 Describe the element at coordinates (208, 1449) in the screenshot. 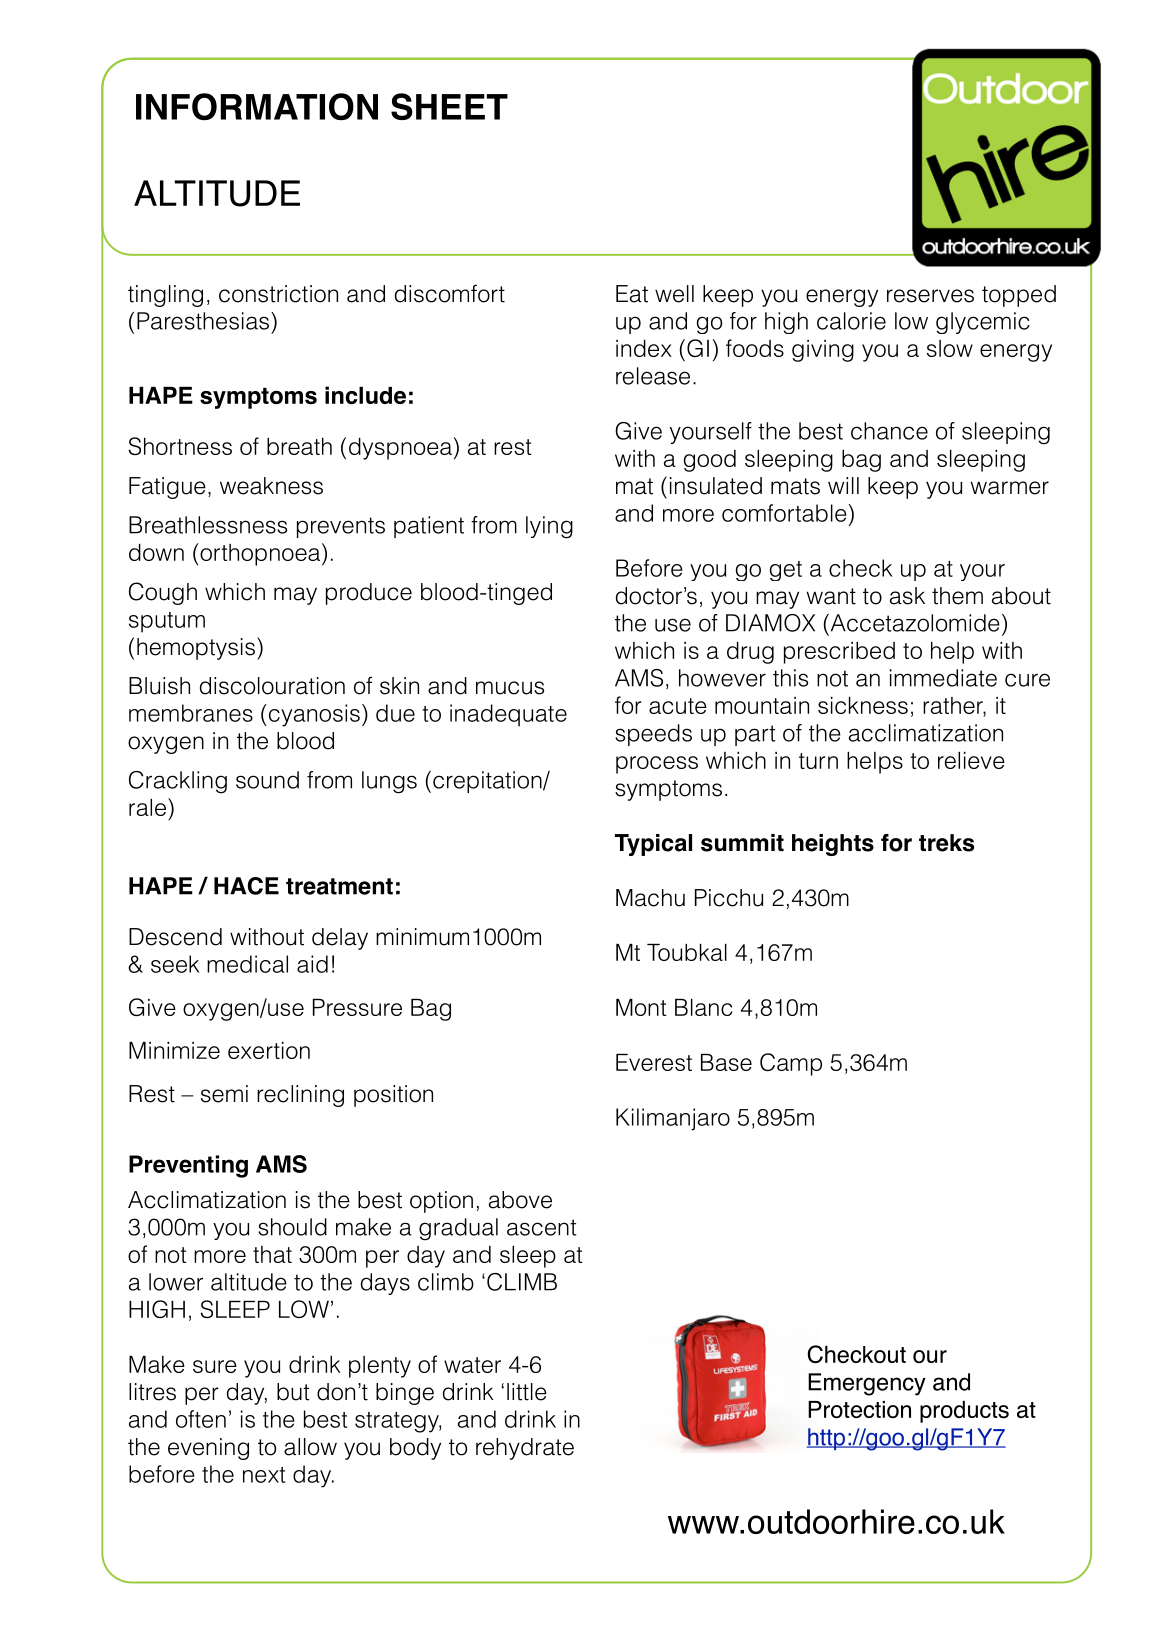

I see `evening` at that location.
